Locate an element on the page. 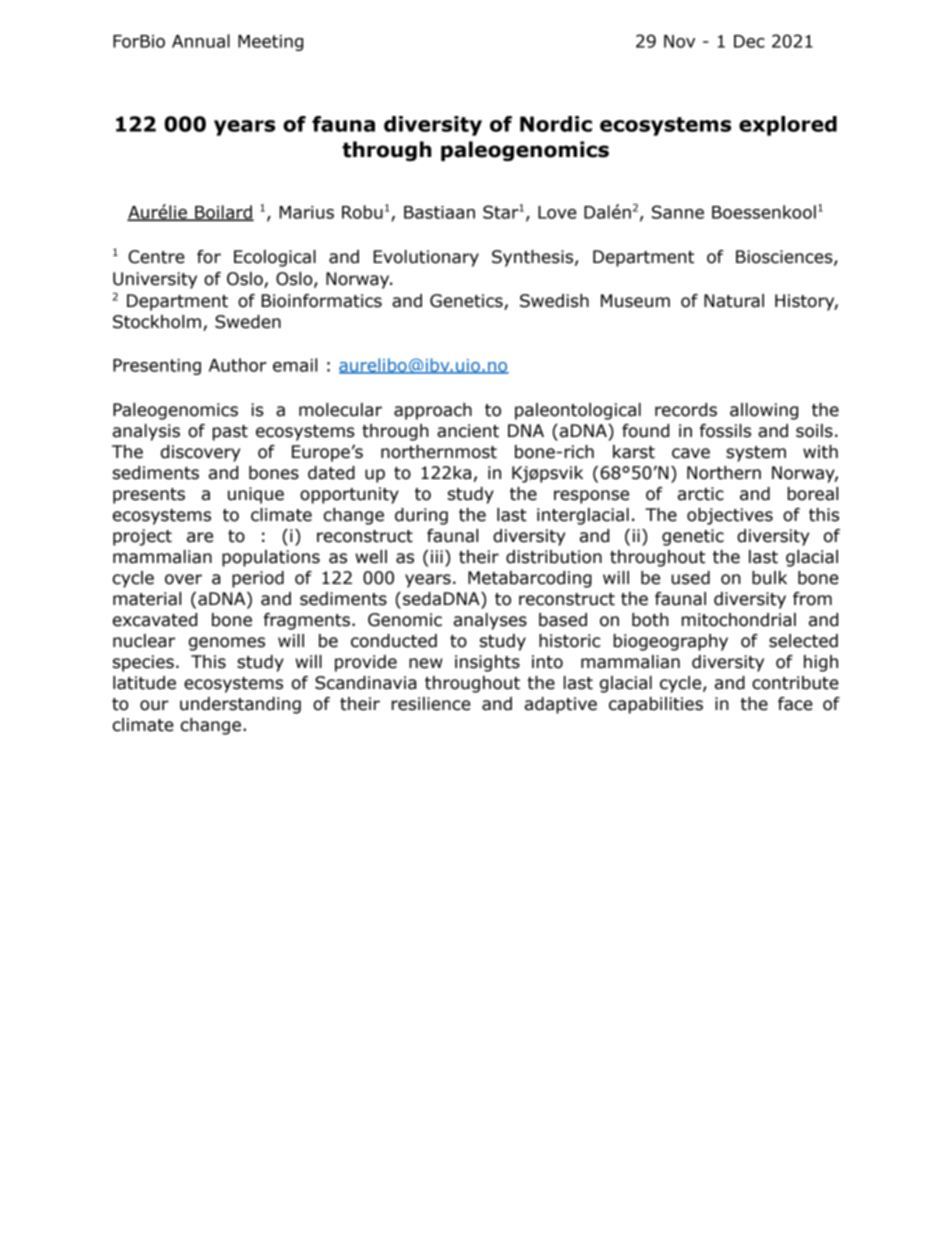 This page has width=952, height=1233. allowing is located at coordinates (764, 411).
